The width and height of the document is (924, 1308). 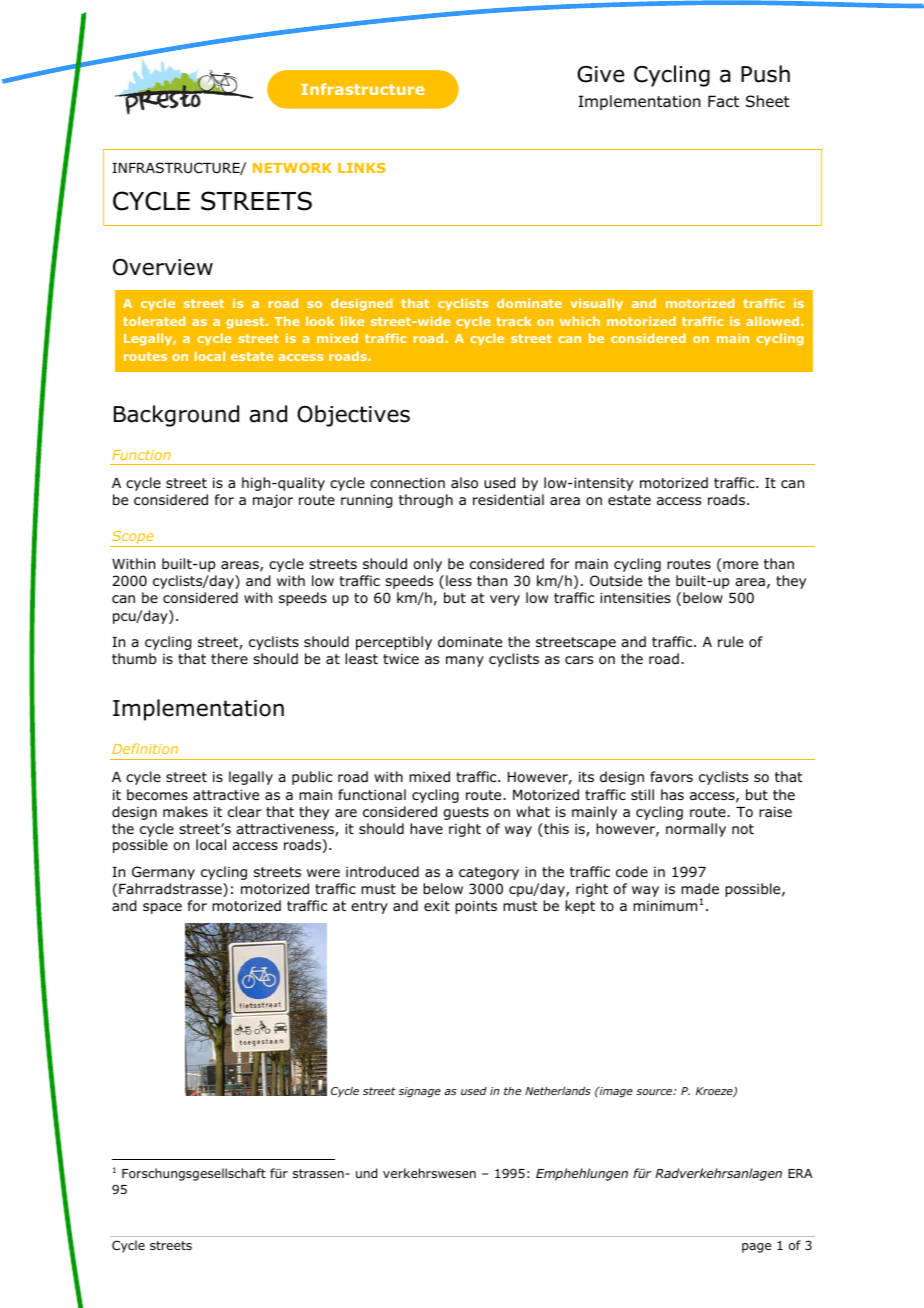 I want to click on Fact, so click(x=723, y=101).
